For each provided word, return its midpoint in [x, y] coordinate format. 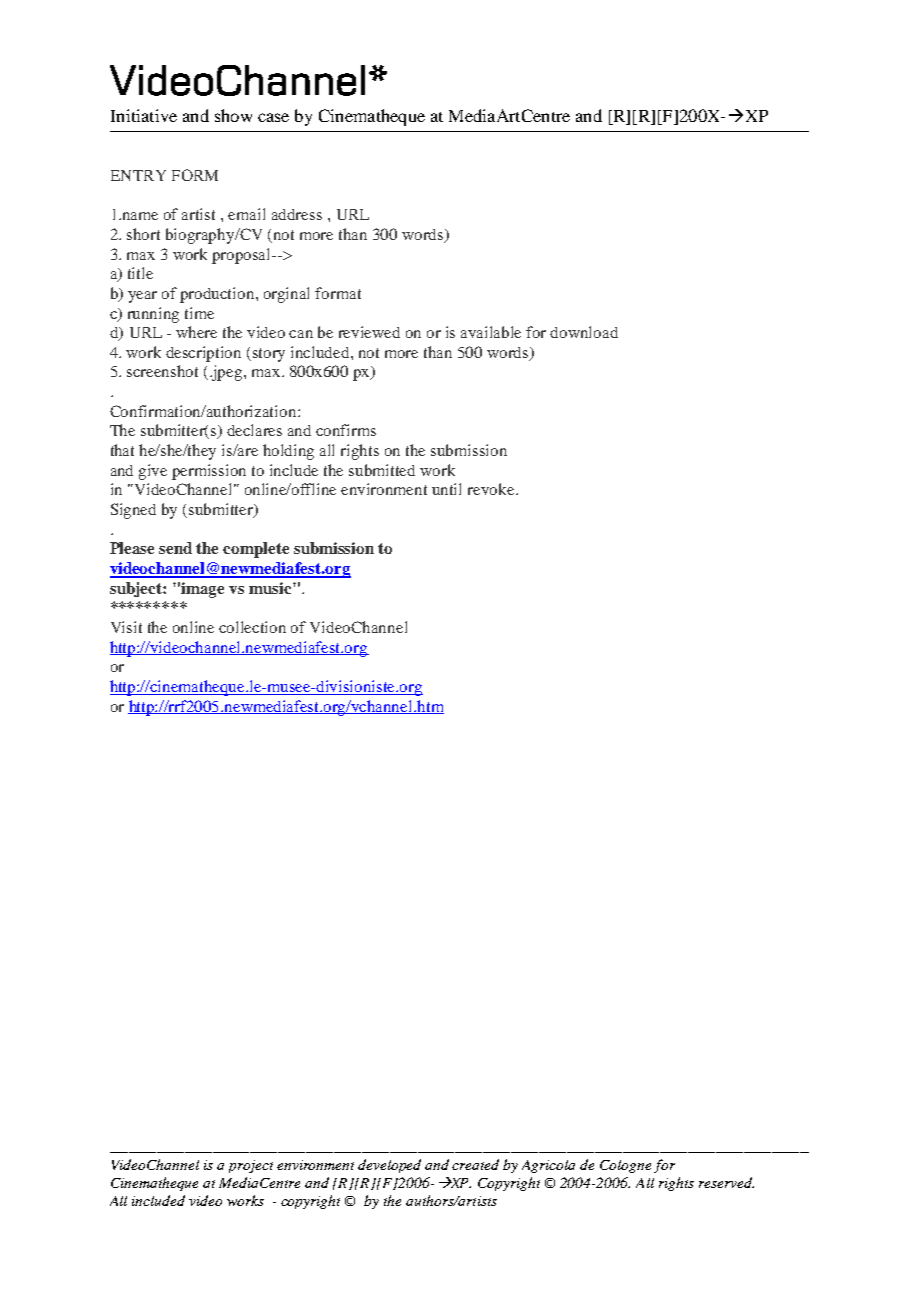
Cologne [625, 1166]
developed [389, 1166]
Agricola [548, 1166]
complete [256, 550]
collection [252, 627]
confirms [346, 430]
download [584, 332]
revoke [492, 489]
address [297, 214]
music [271, 588]
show [233, 115]
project [251, 1166]
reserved [726, 1182]
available [491, 332]
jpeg [227, 373]
